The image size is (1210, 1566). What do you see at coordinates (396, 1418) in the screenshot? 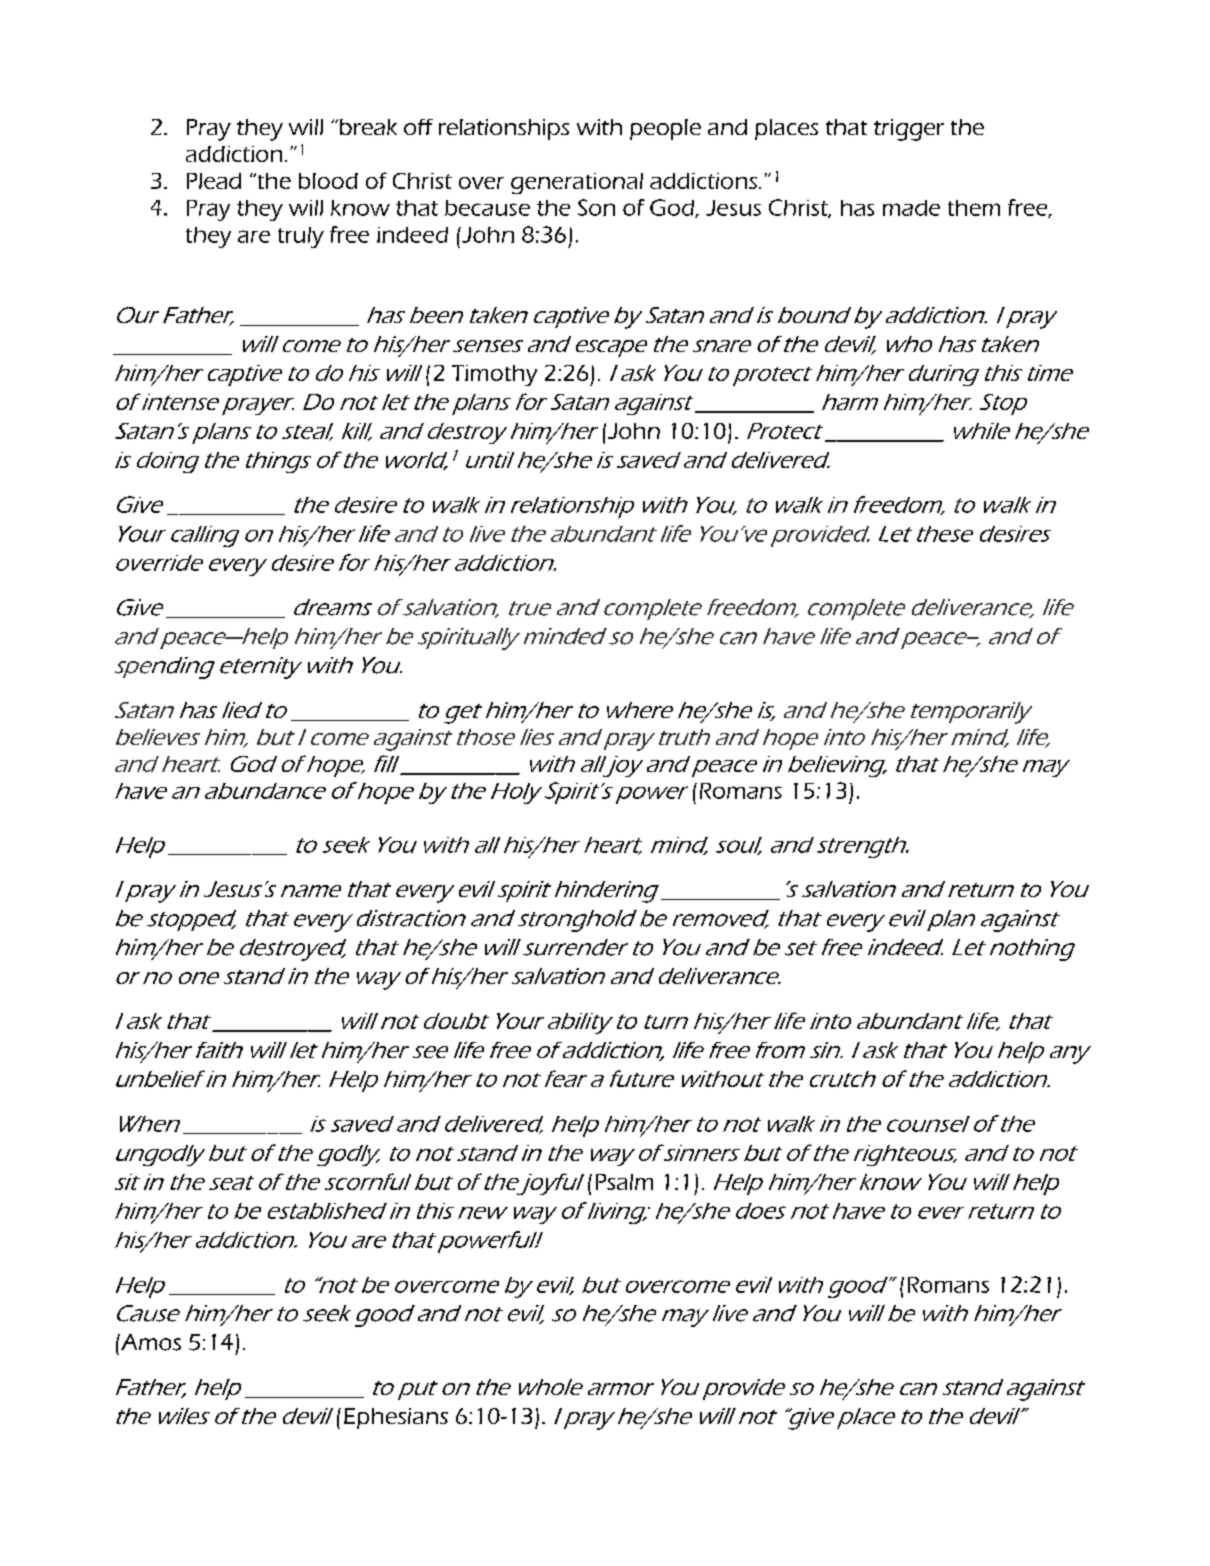
I see `Ephesians` at bounding box center [396, 1418].
